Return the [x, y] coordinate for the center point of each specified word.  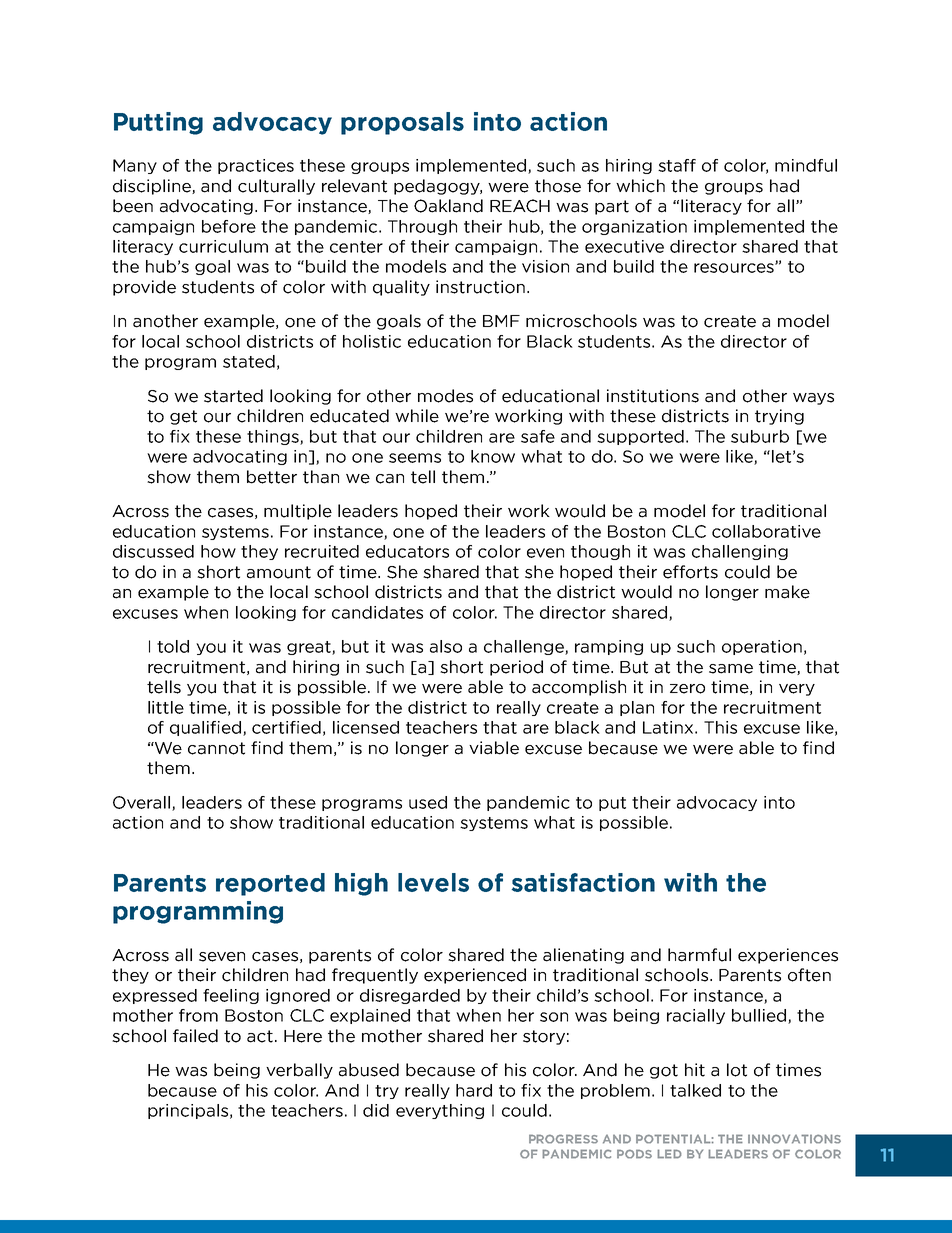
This [720, 727]
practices [256, 166]
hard [474, 1090]
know [493, 456]
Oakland [448, 206]
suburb [760, 436]
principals [188, 1111]
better [272, 477]
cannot [216, 748]
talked [695, 1090]
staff [677, 165]
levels [433, 882]
